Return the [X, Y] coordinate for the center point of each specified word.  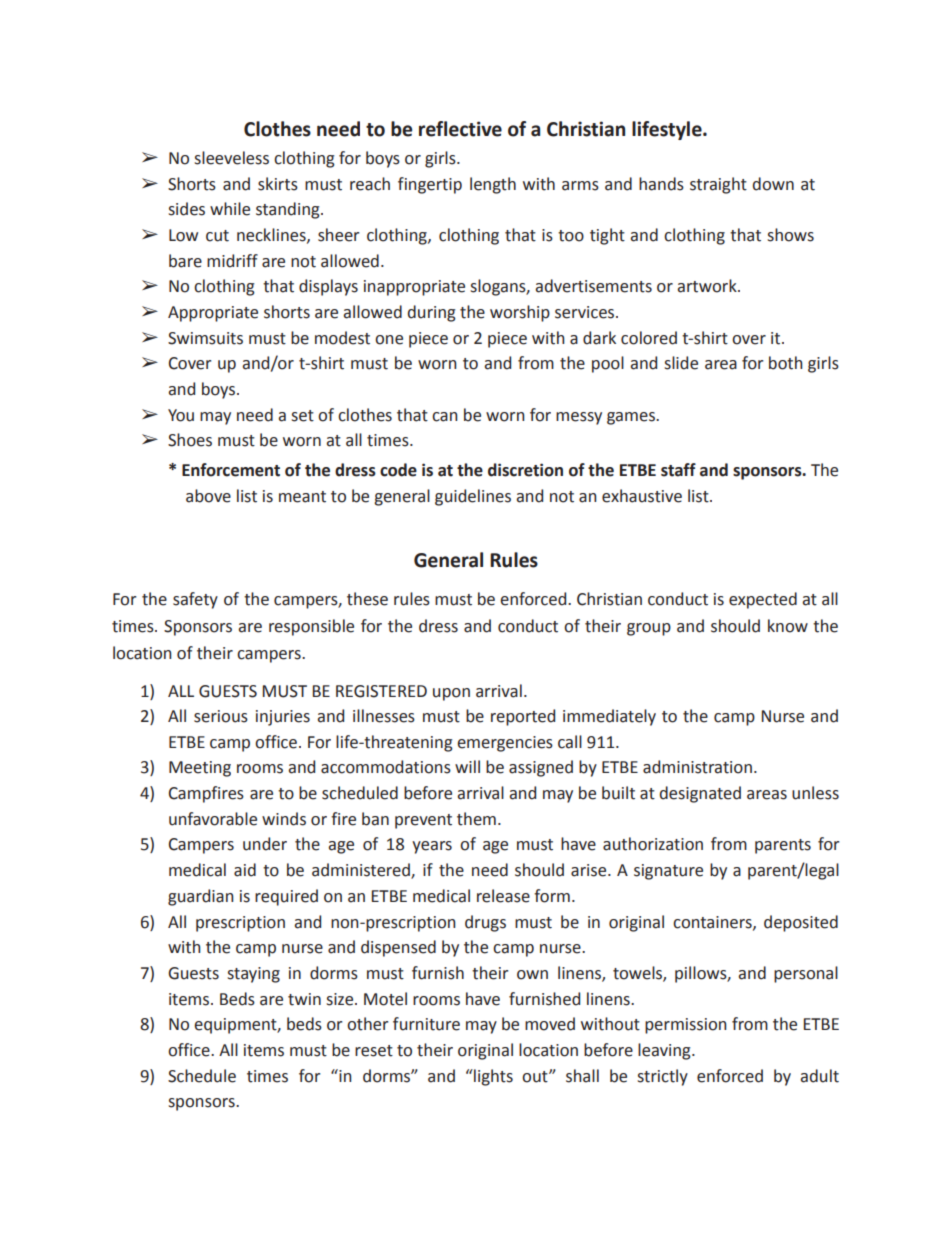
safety [195, 600]
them [476, 819]
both [786, 363]
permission [686, 1026]
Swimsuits [205, 338]
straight [718, 185]
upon [451, 694]
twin [304, 999]
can [445, 417]
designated [700, 794]
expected [763, 600]
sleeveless [231, 158]
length [493, 185]
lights [492, 1077]
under [265, 844]
